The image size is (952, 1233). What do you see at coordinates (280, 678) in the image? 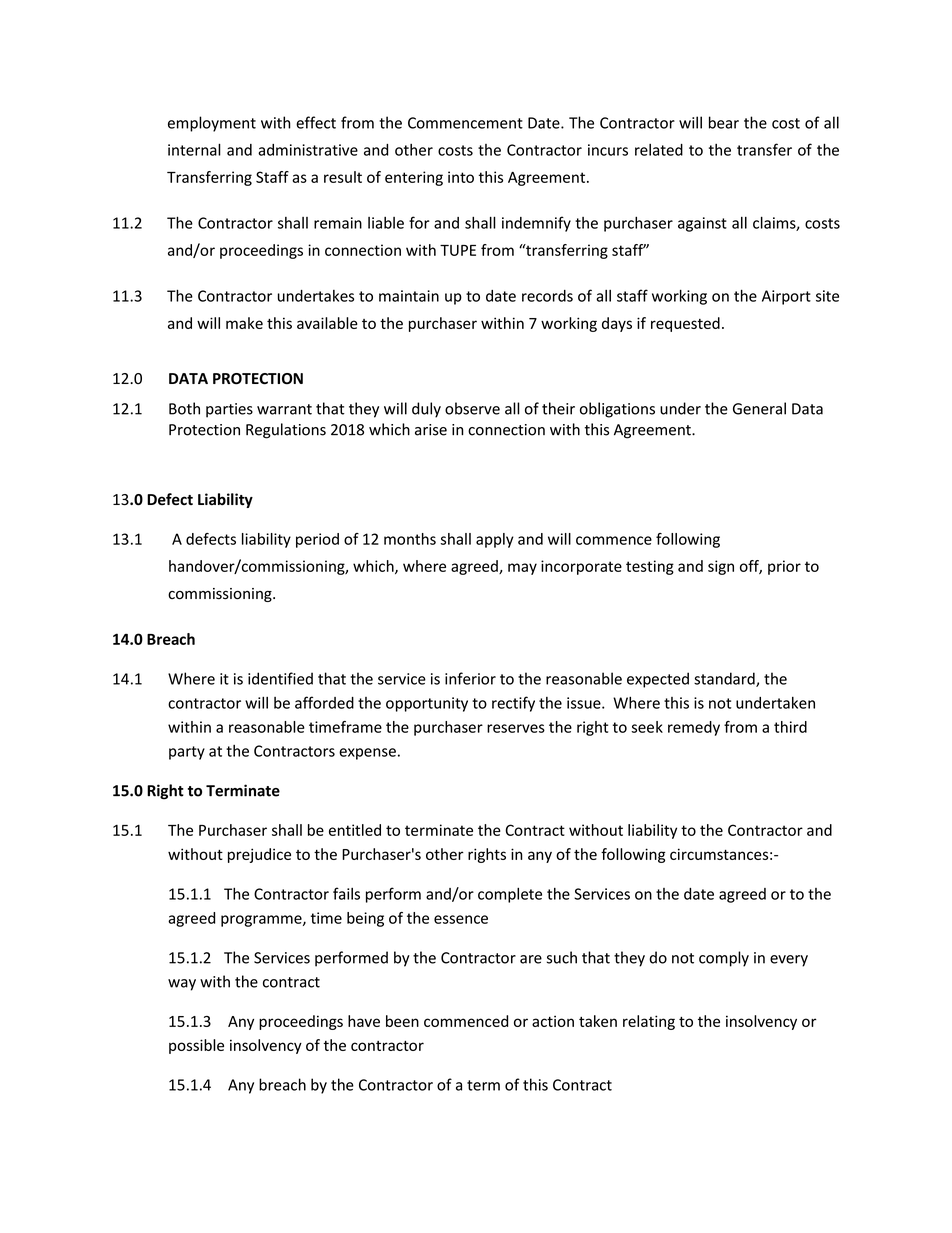
I see `identified` at bounding box center [280, 678].
